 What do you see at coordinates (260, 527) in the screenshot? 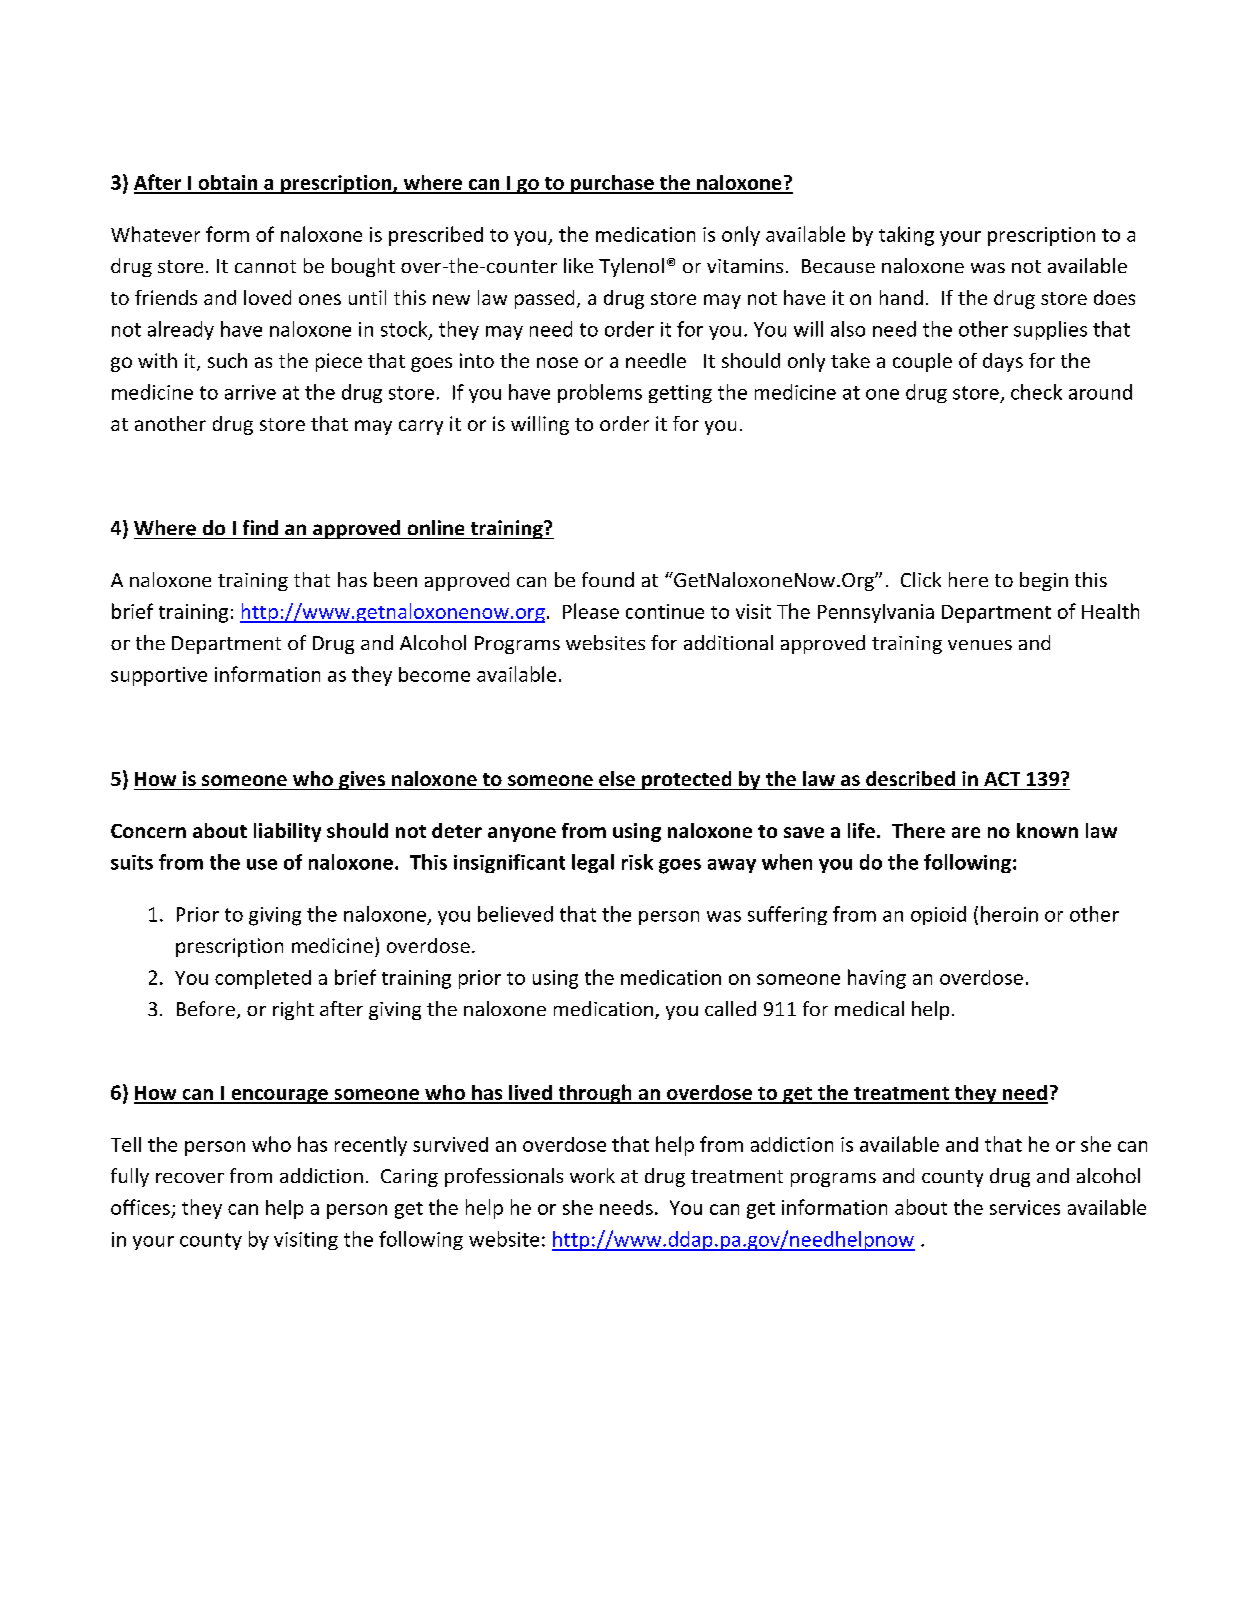
I see `find` at bounding box center [260, 527].
